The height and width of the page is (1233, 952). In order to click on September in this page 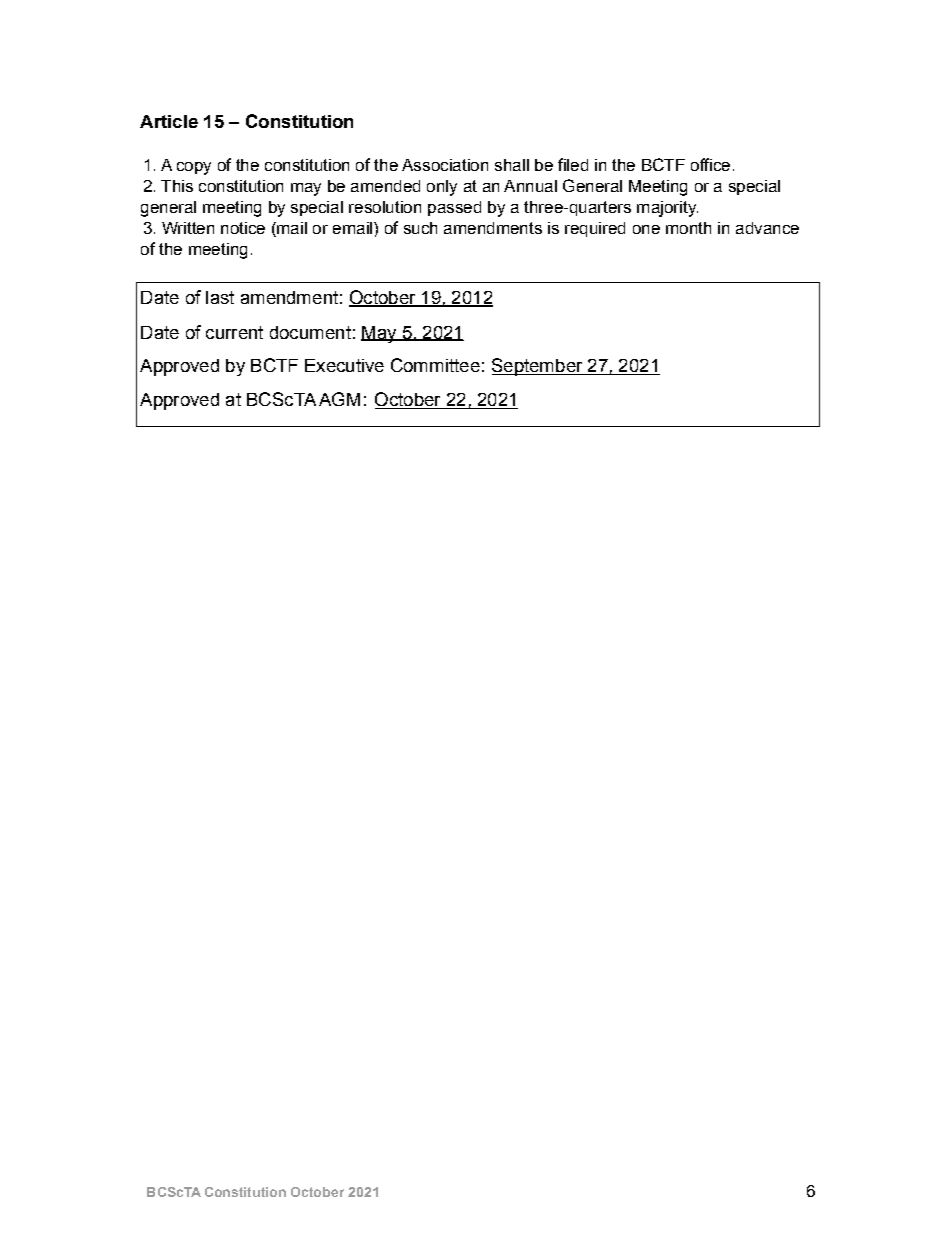, I will do `click(538, 367)`.
